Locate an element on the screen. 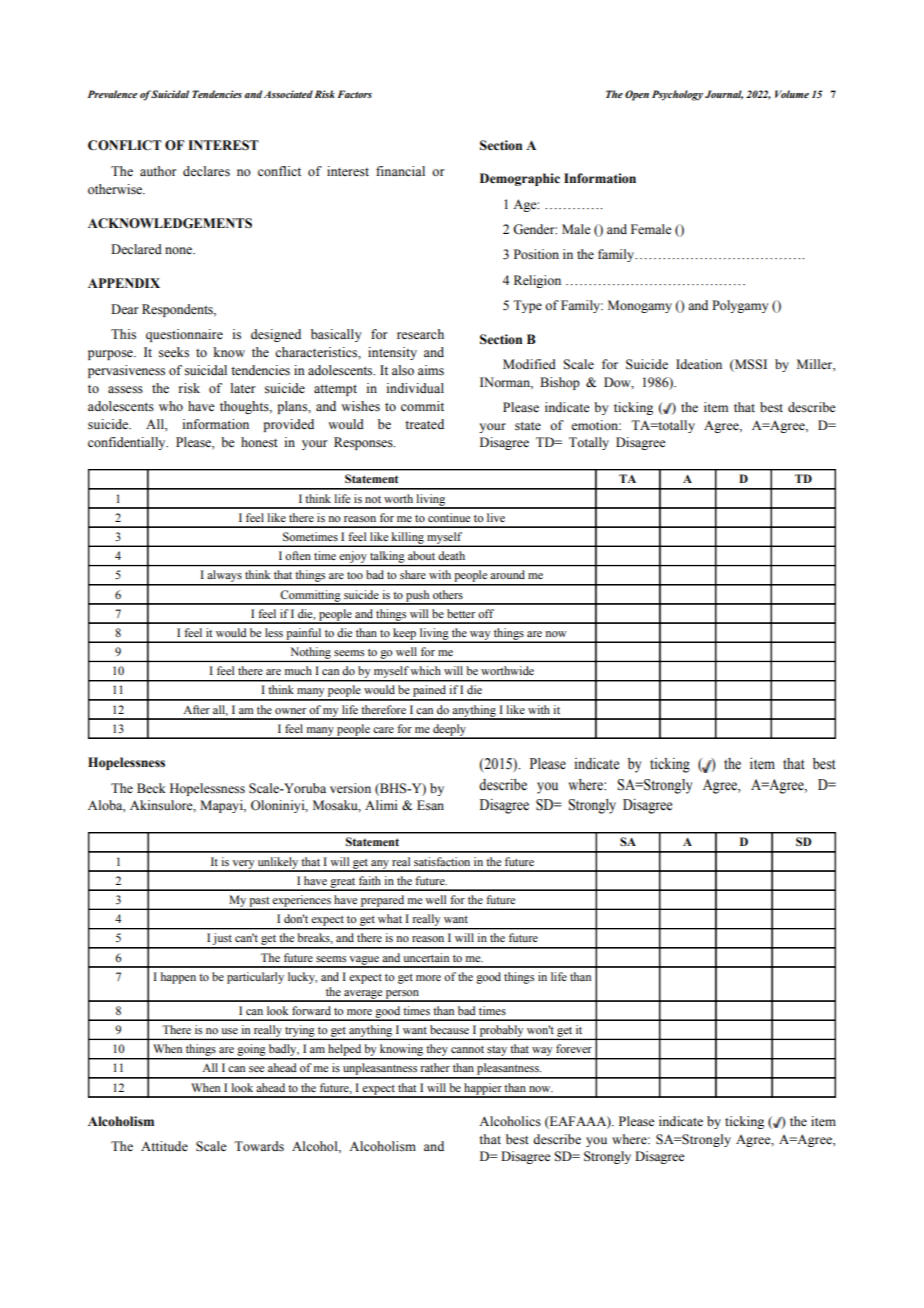 The height and width of the screenshot is (1308, 924). Journal is located at coordinates (724, 95).
